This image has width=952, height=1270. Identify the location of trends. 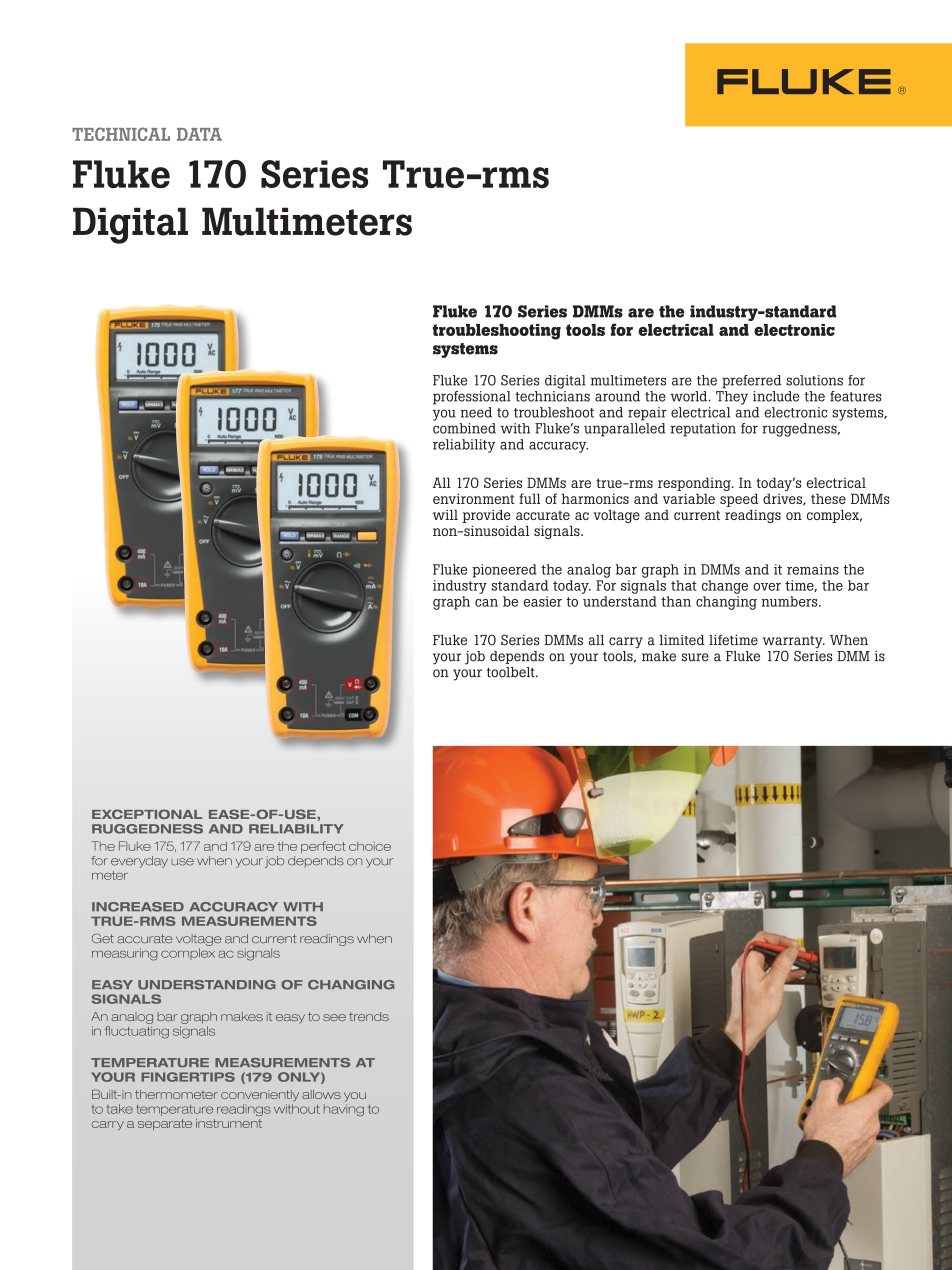
(369, 1016).
